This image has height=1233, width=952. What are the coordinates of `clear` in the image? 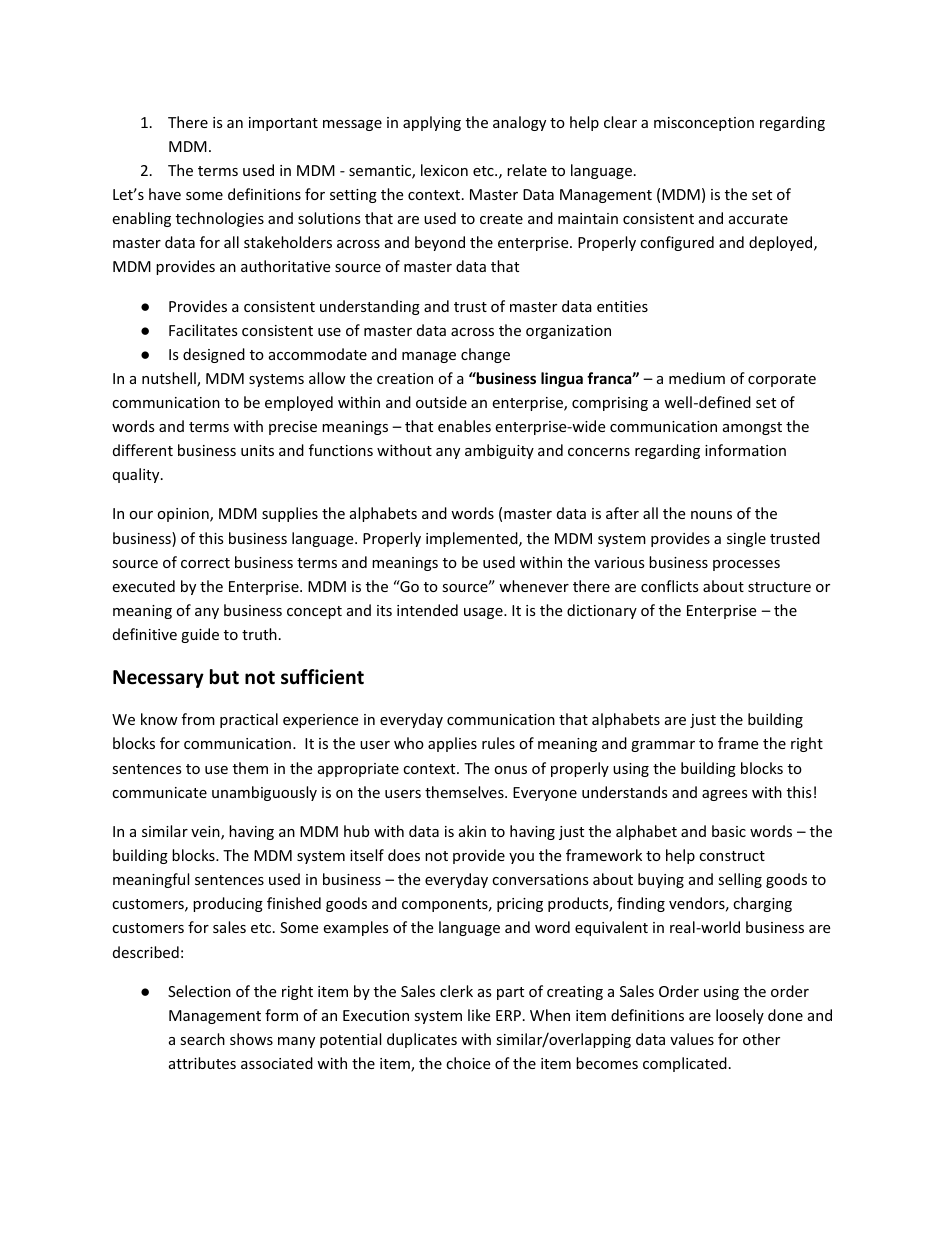 It's located at (620, 122).
